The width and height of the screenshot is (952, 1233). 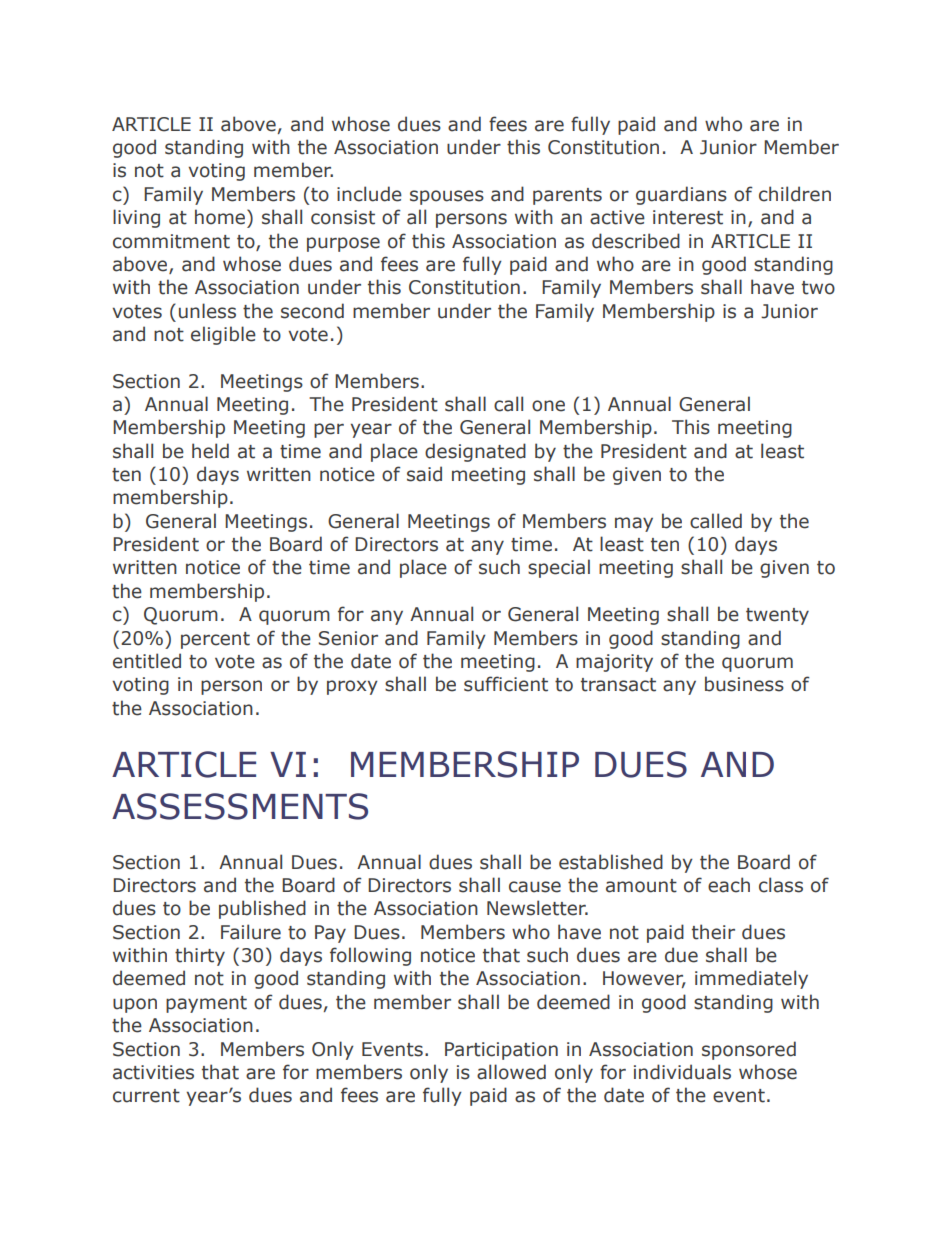 I want to click on home, so click(x=221, y=217).
